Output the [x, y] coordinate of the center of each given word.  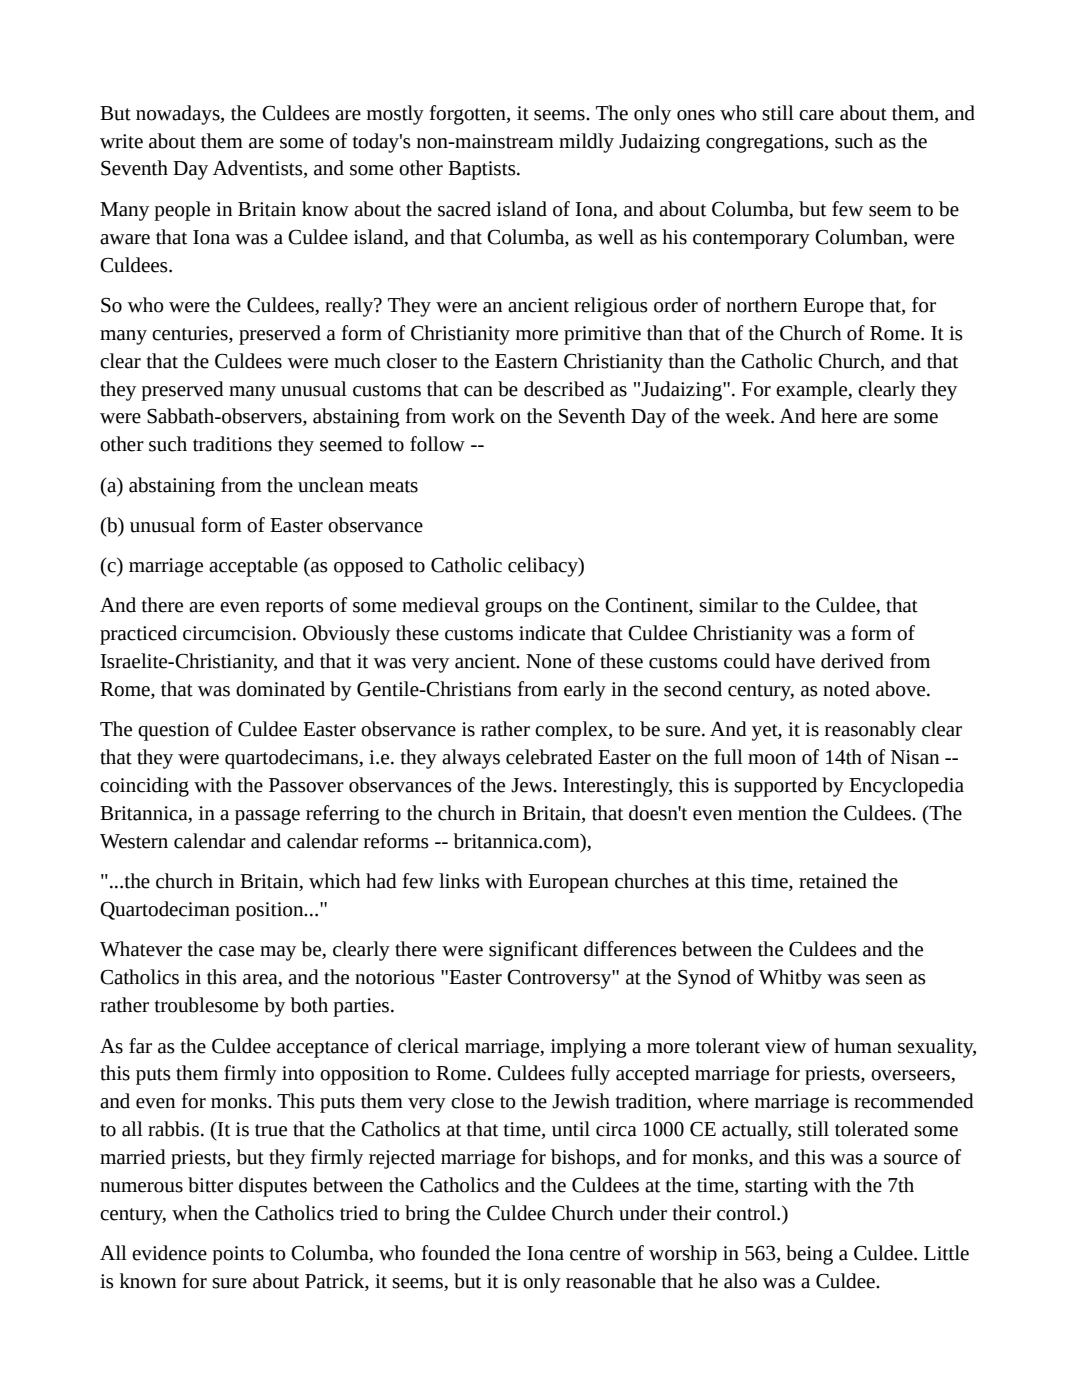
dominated [280, 689]
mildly [586, 143]
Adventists [259, 169]
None [548, 661]
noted [846, 689]
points [238, 1255]
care [816, 115]
